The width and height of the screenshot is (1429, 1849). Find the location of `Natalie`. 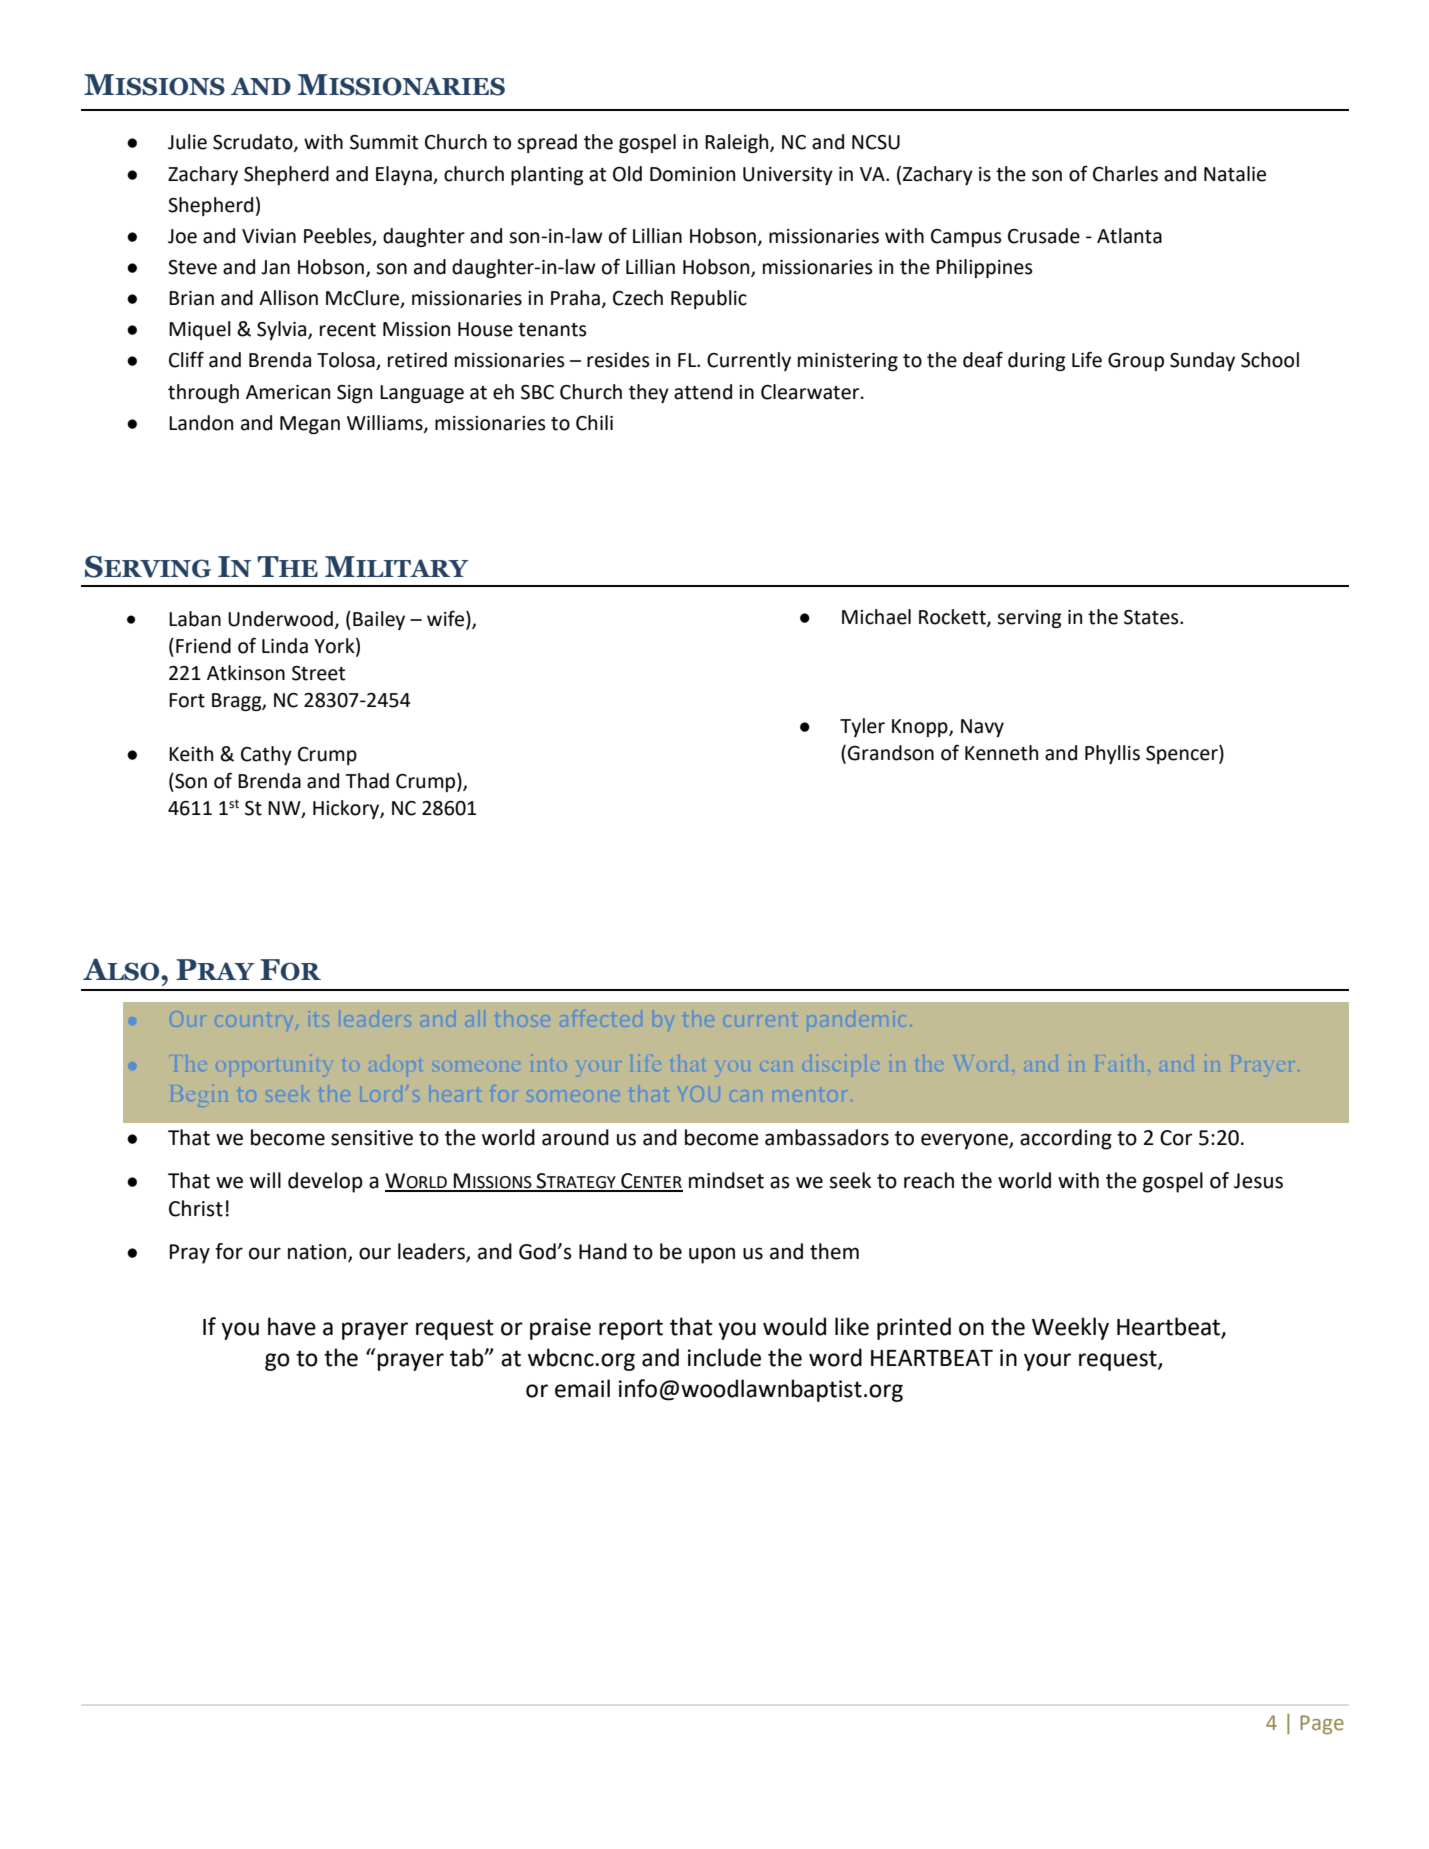

Natalie is located at coordinates (1235, 174).
